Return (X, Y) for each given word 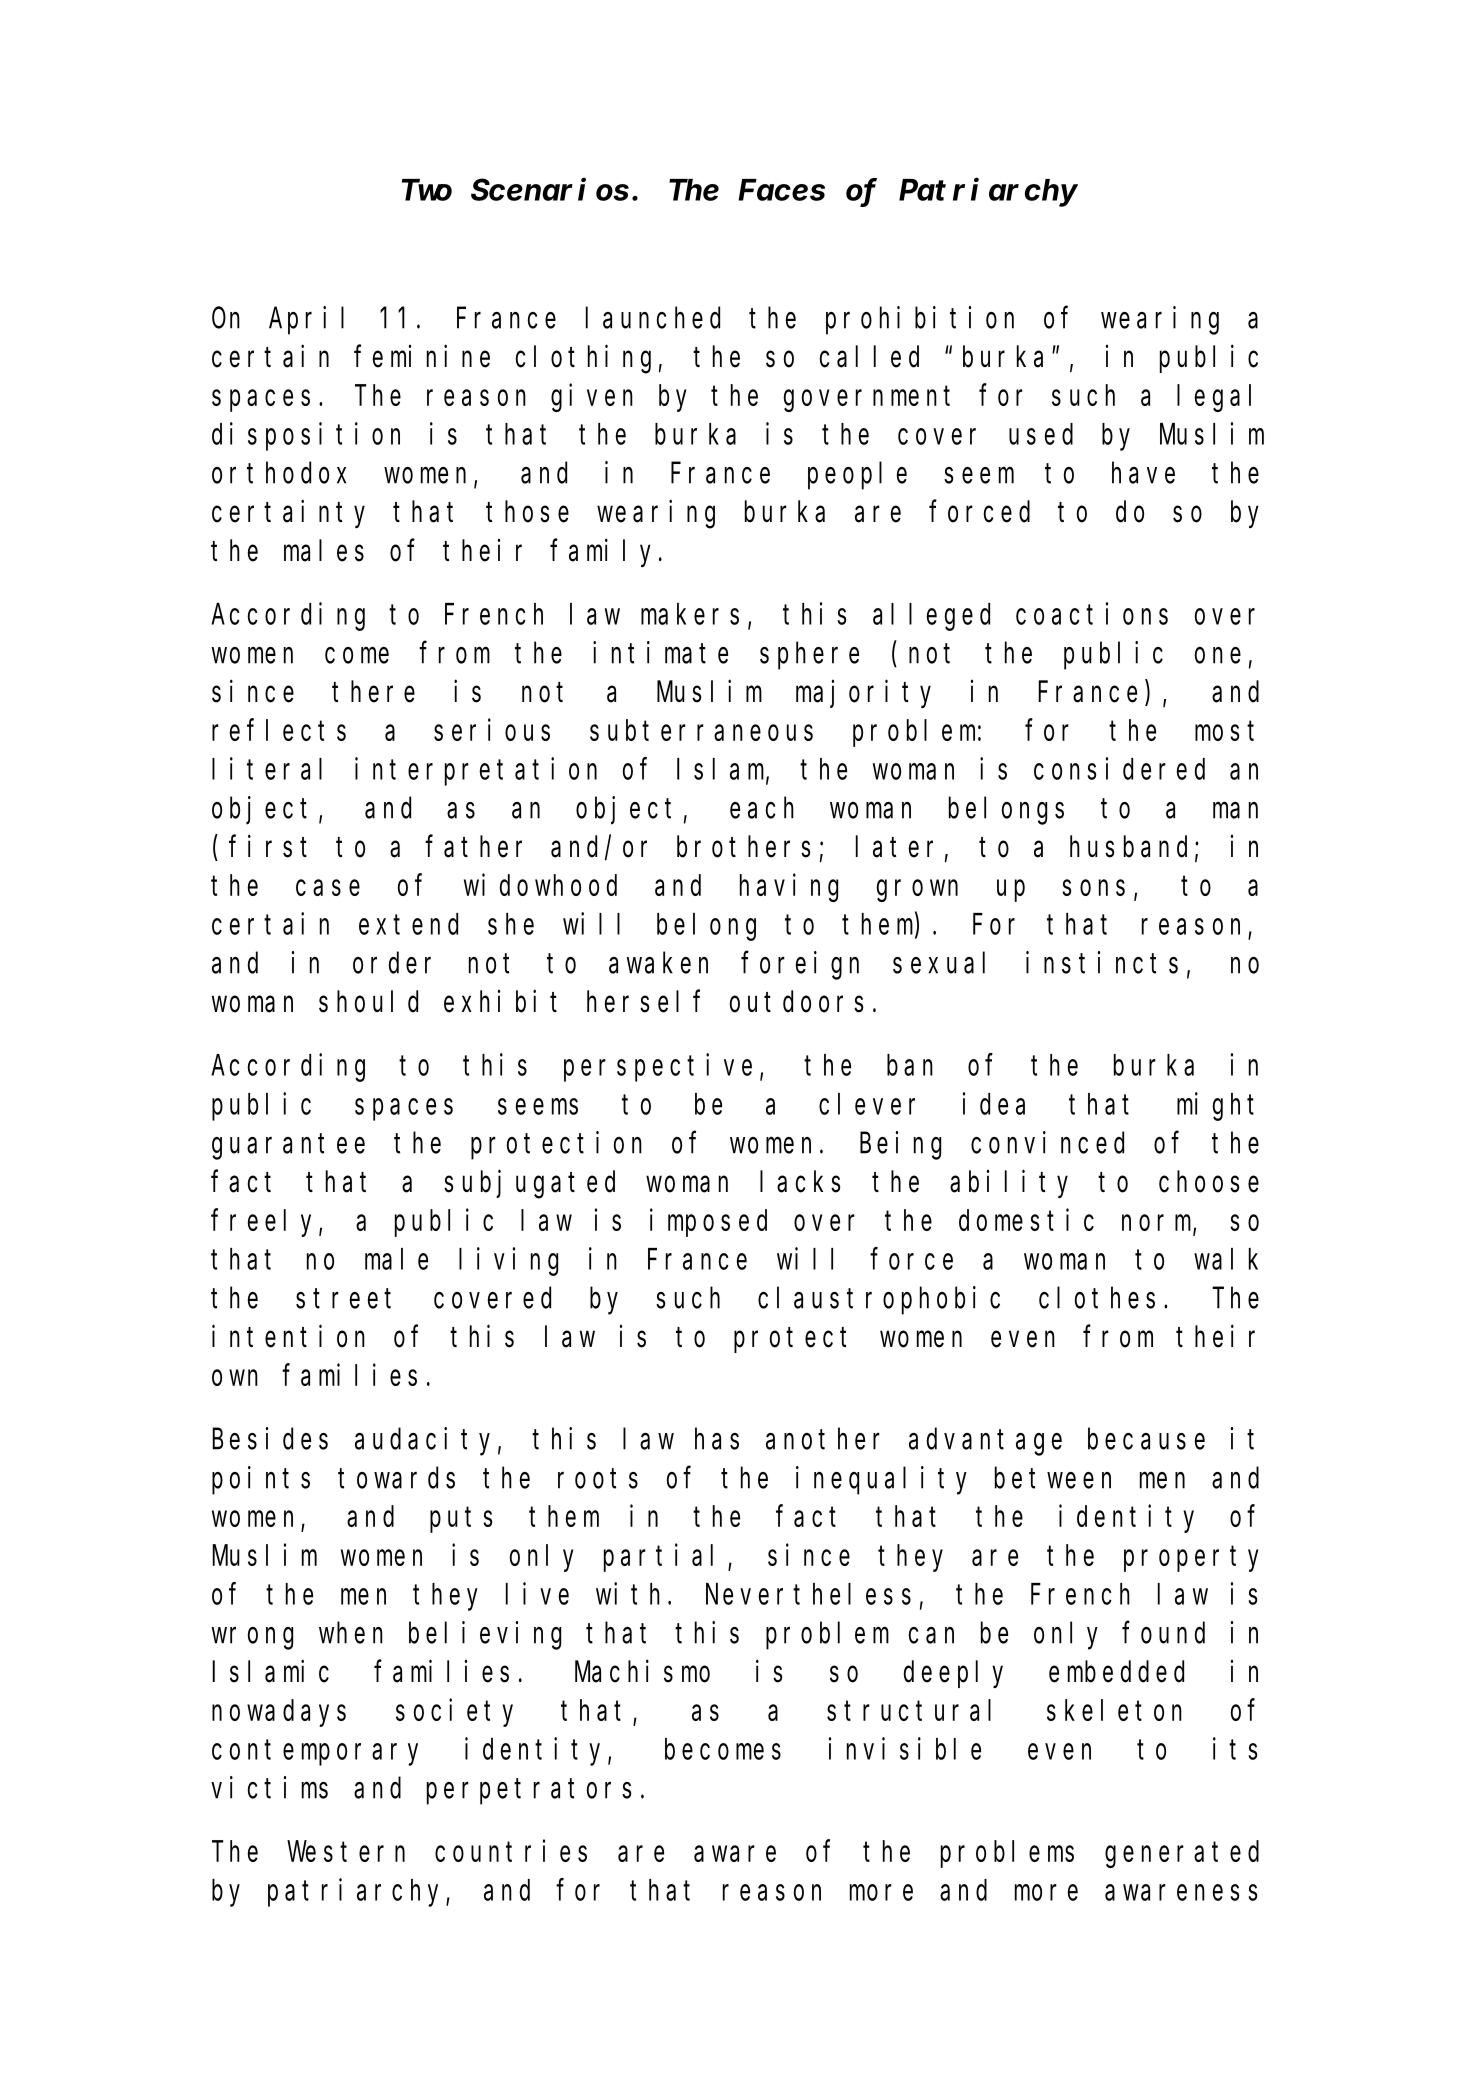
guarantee (288, 1147)
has (717, 1439)
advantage (985, 1442)
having (789, 888)
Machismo (642, 1671)
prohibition (920, 320)
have (1143, 473)
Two (427, 191)
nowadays (279, 1713)
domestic (1026, 1220)
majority (863, 694)
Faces (781, 191)
